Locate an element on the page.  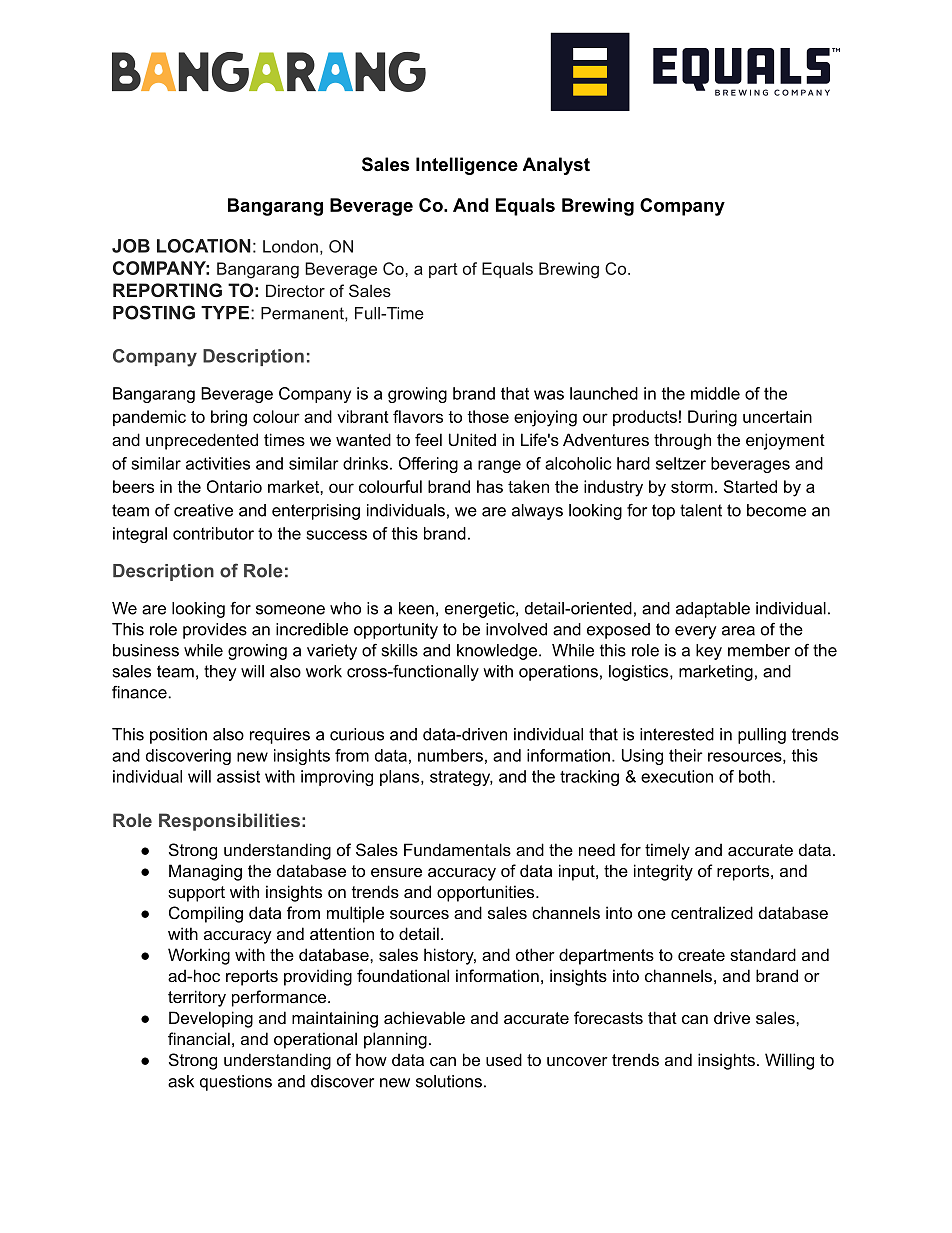
Responsibilities is located at coordinates (229, 822).
